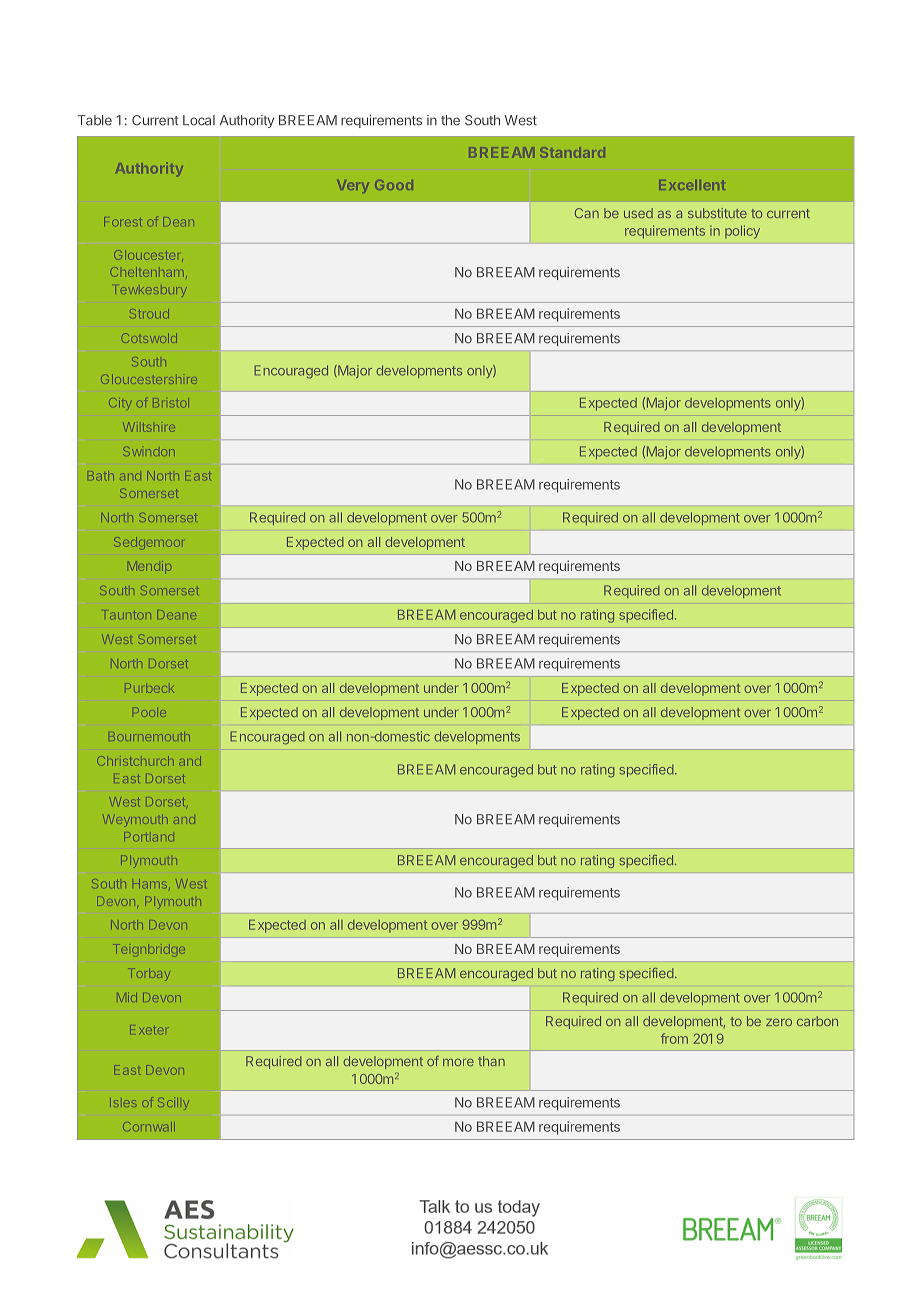 This screenshot has height=1308, width=924. I want to click on Local, so click(199, 120).
